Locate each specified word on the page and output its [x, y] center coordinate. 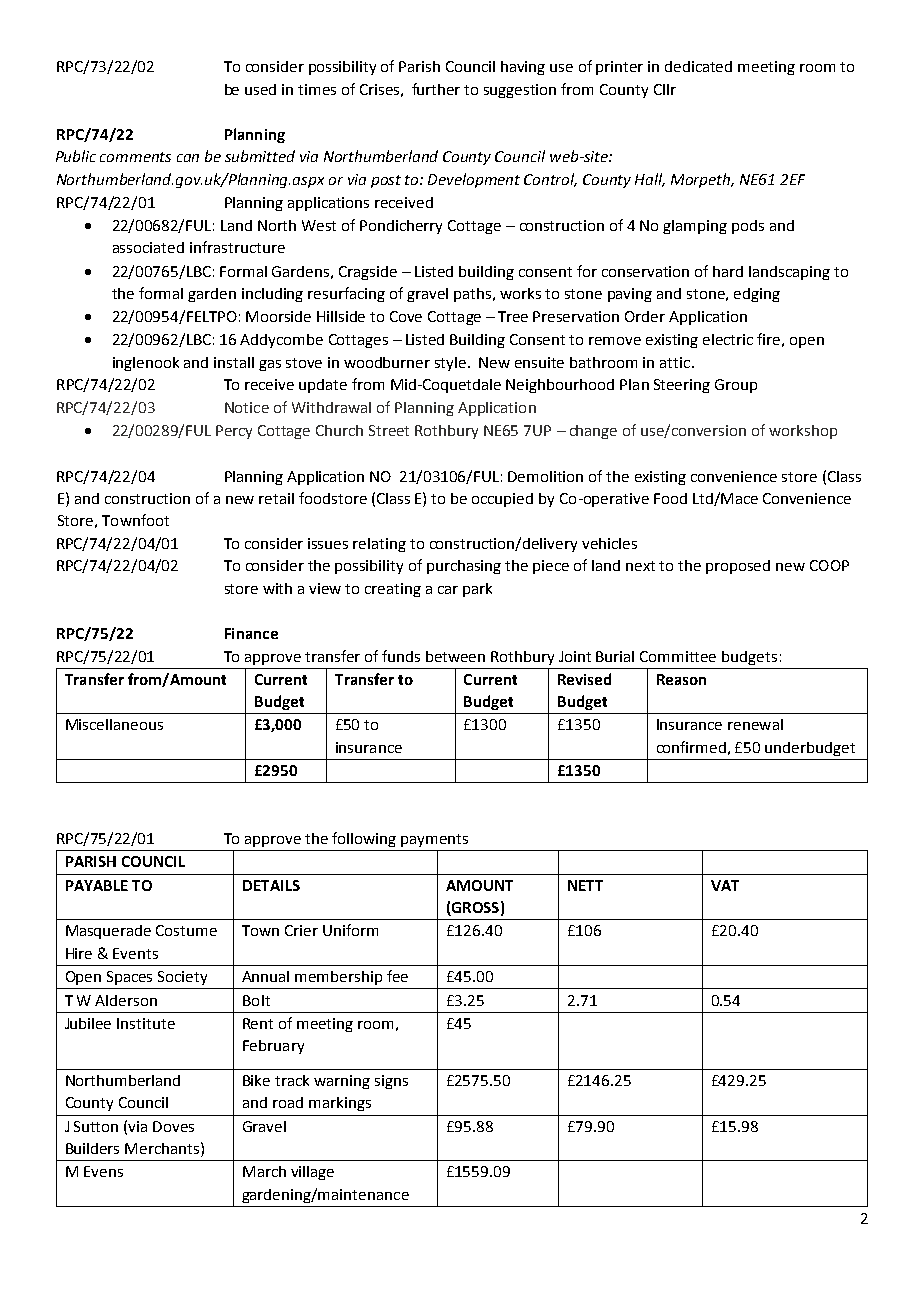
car [448, 590]
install [234, 362]
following [364, 839]
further [436, 89]
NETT [585, 885]
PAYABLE [97, 885]
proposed [738, 567]
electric [728, 339]
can [188, 158]
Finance [251, 633]
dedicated [698, 66]
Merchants [162, 1148]
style [452, 364]
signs [391, 1082]
